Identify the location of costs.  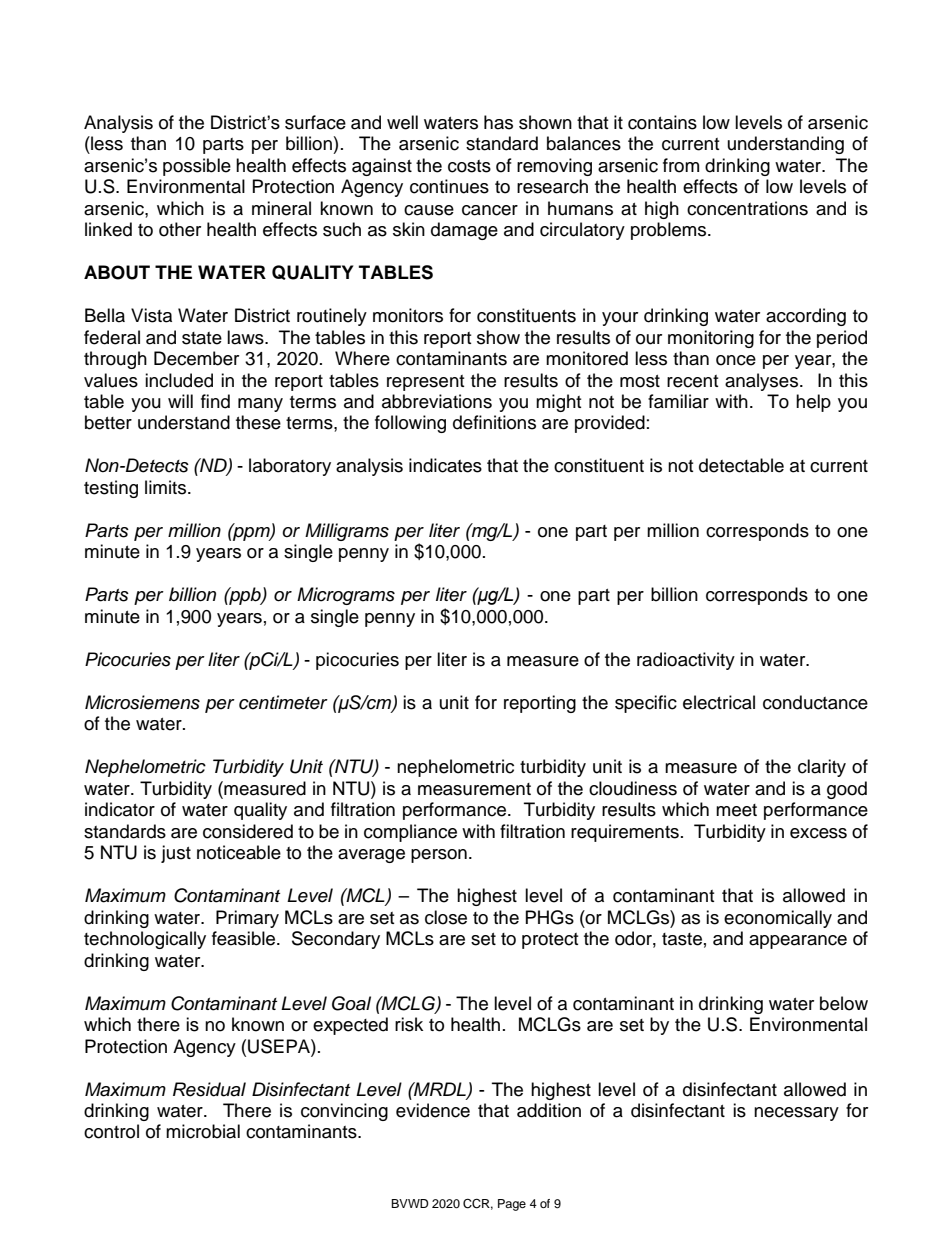
(469, 166).
